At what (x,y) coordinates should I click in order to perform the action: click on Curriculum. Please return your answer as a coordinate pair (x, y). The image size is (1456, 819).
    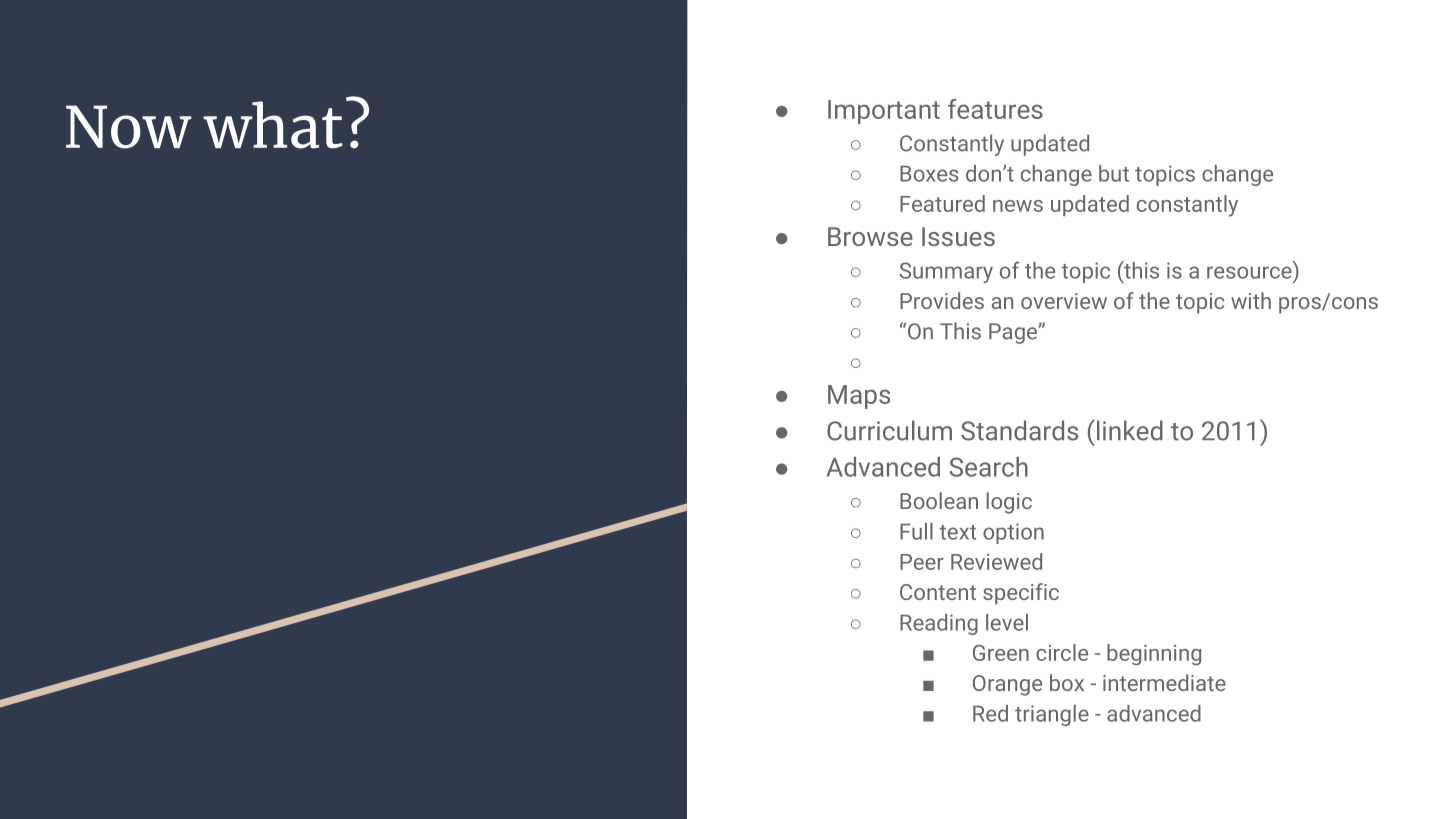
    Looking at the image, I should click on (889, 430).
